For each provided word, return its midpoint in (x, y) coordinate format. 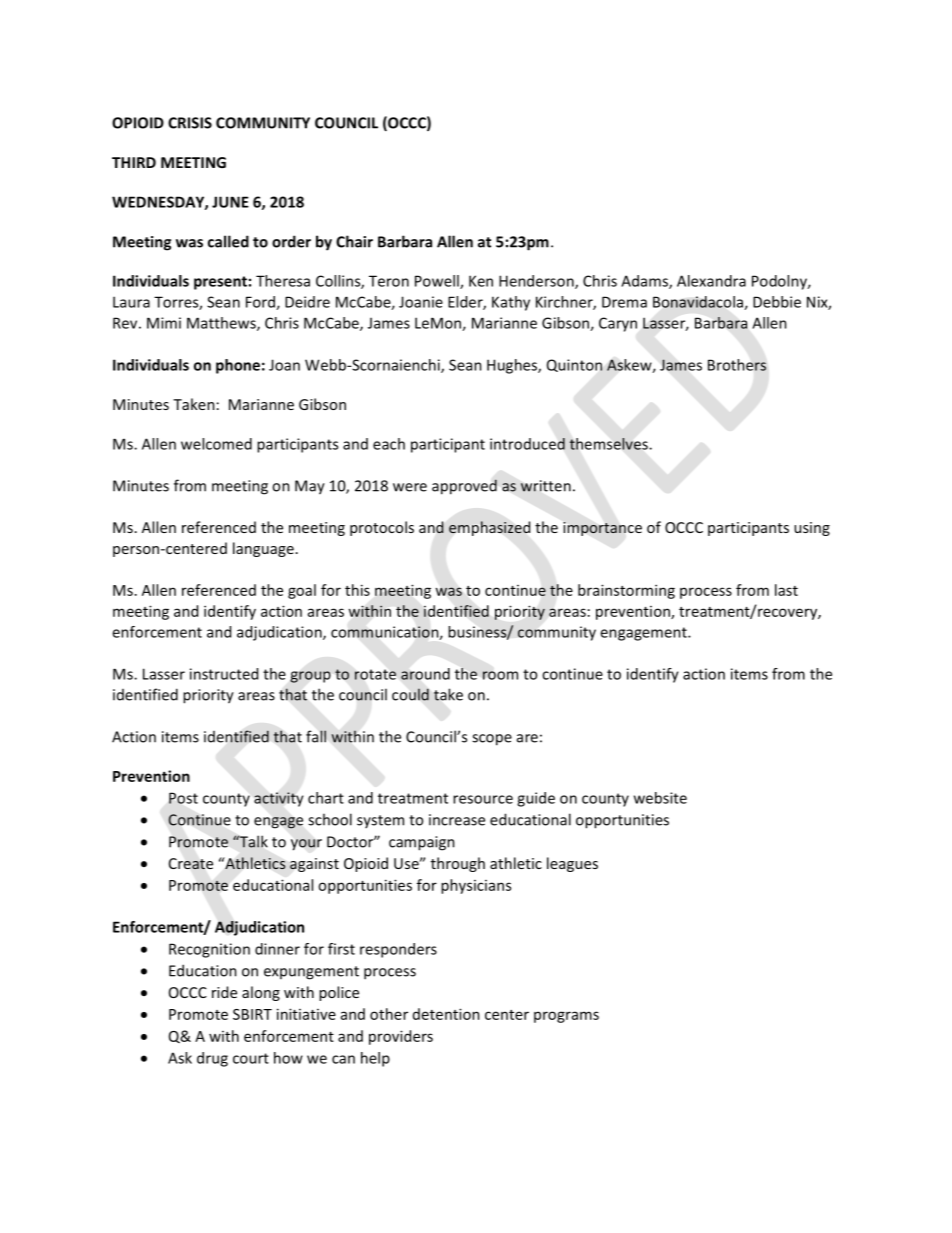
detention (446, 1014)
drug (212, 1059)
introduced (527, 444)
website (660, 798)
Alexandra (711, 281)
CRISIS (190, 123)
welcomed (216, 444)
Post (183, 798)
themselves (609, 444)
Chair (354, 241)
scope (492, 740)
